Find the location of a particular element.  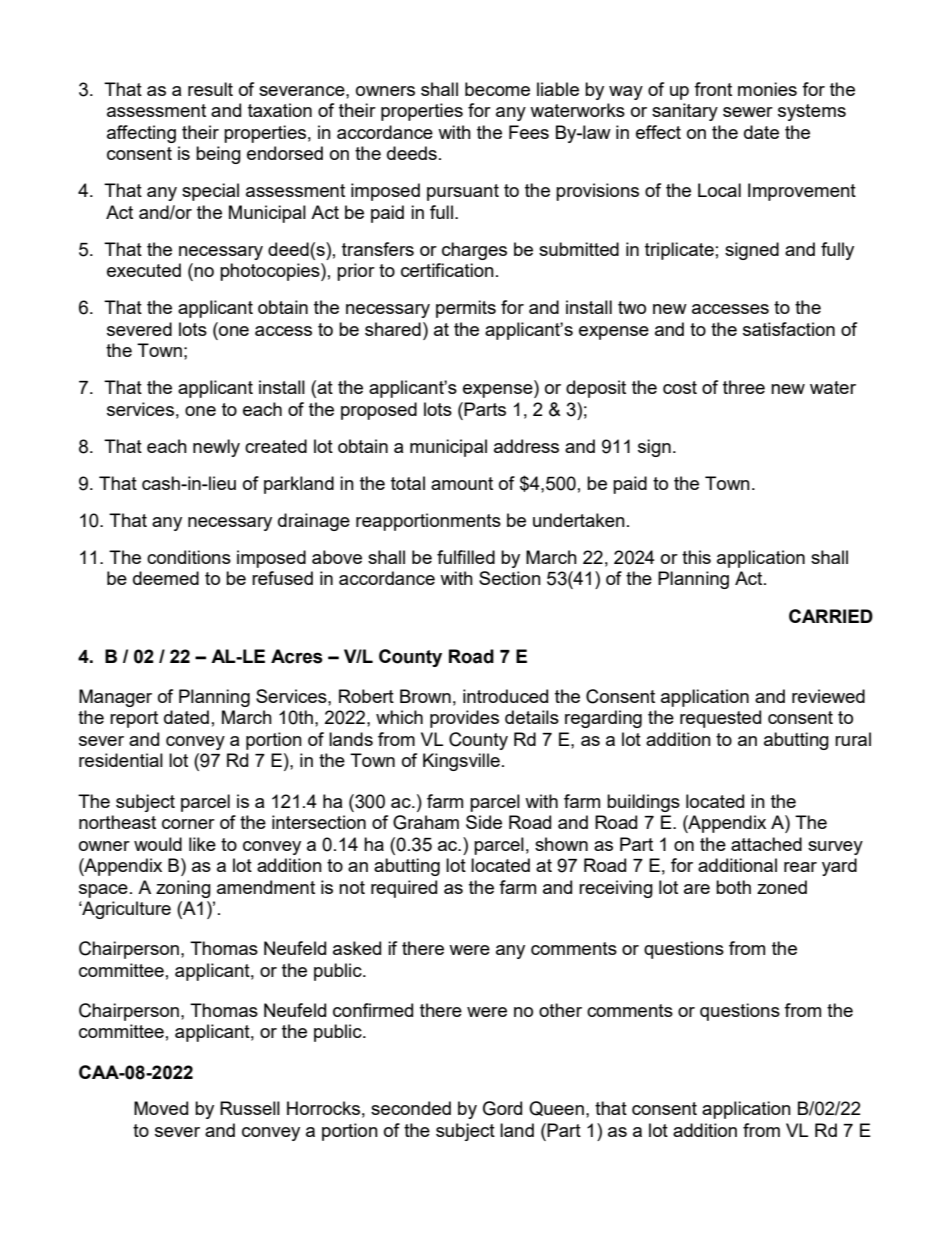

Gord is located at coordinates (502, 1108).
